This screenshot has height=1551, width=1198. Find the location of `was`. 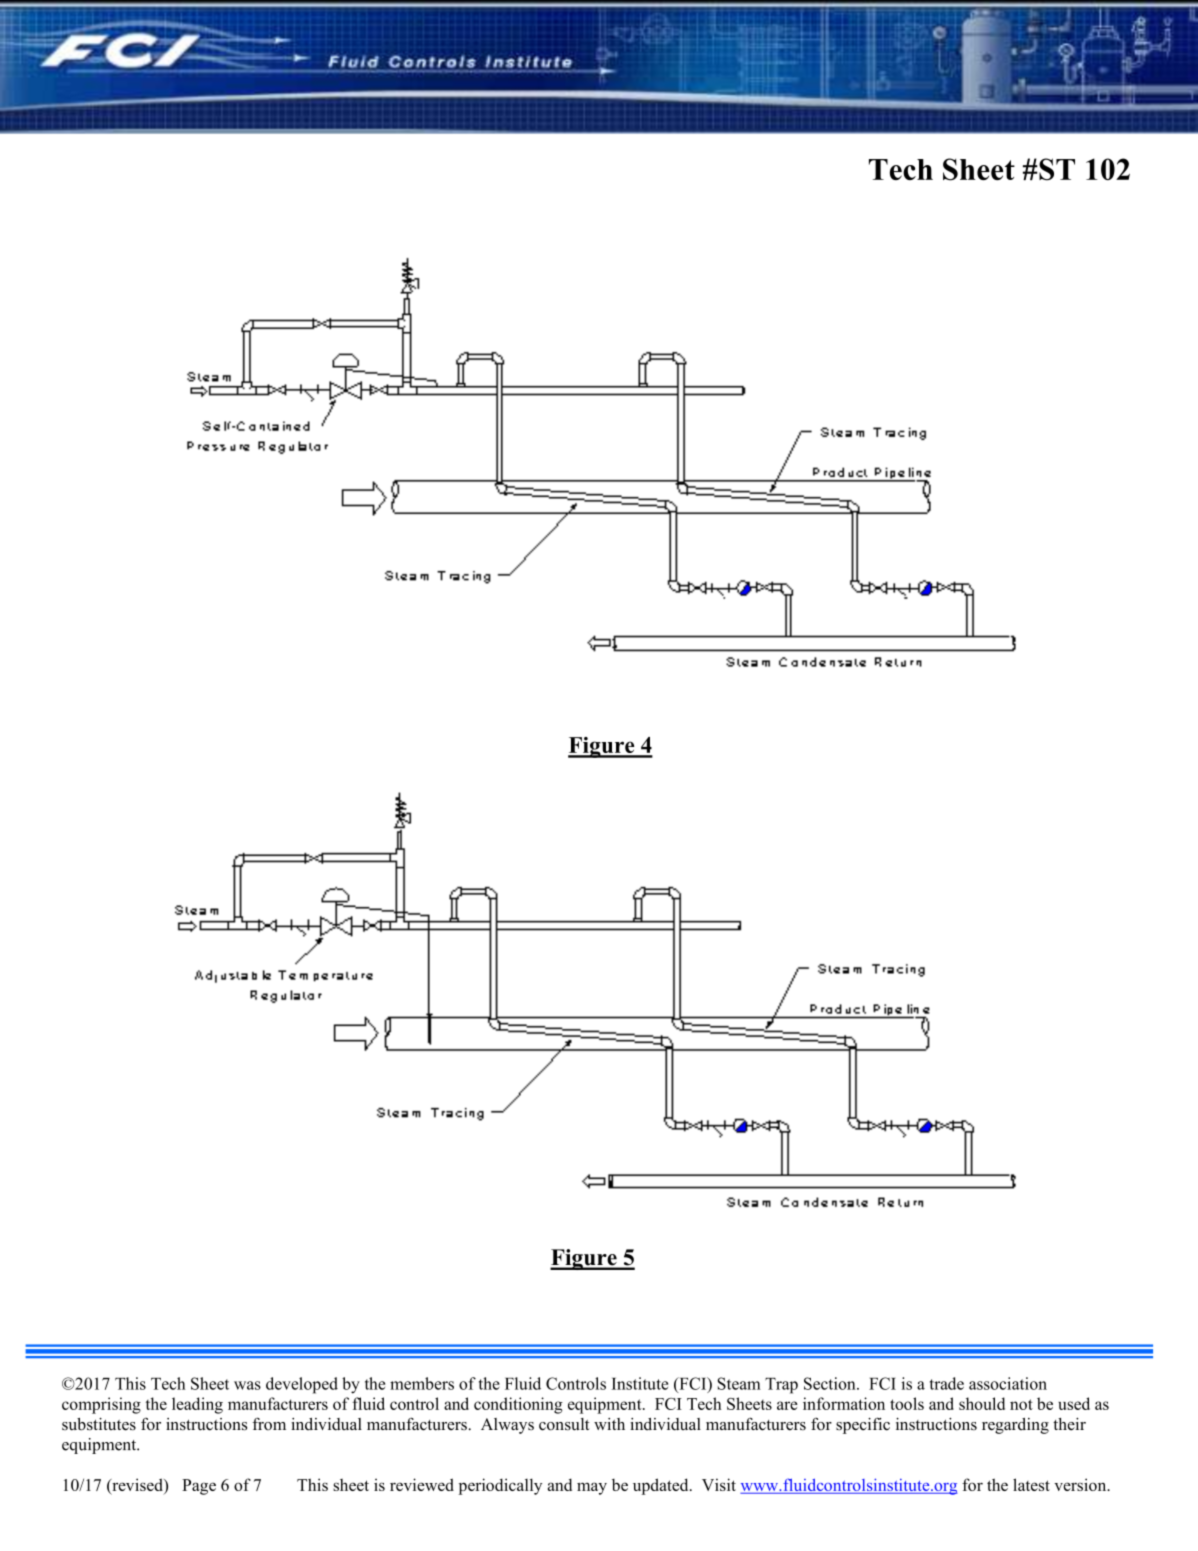

was is located at coordinates (247, 1385).
